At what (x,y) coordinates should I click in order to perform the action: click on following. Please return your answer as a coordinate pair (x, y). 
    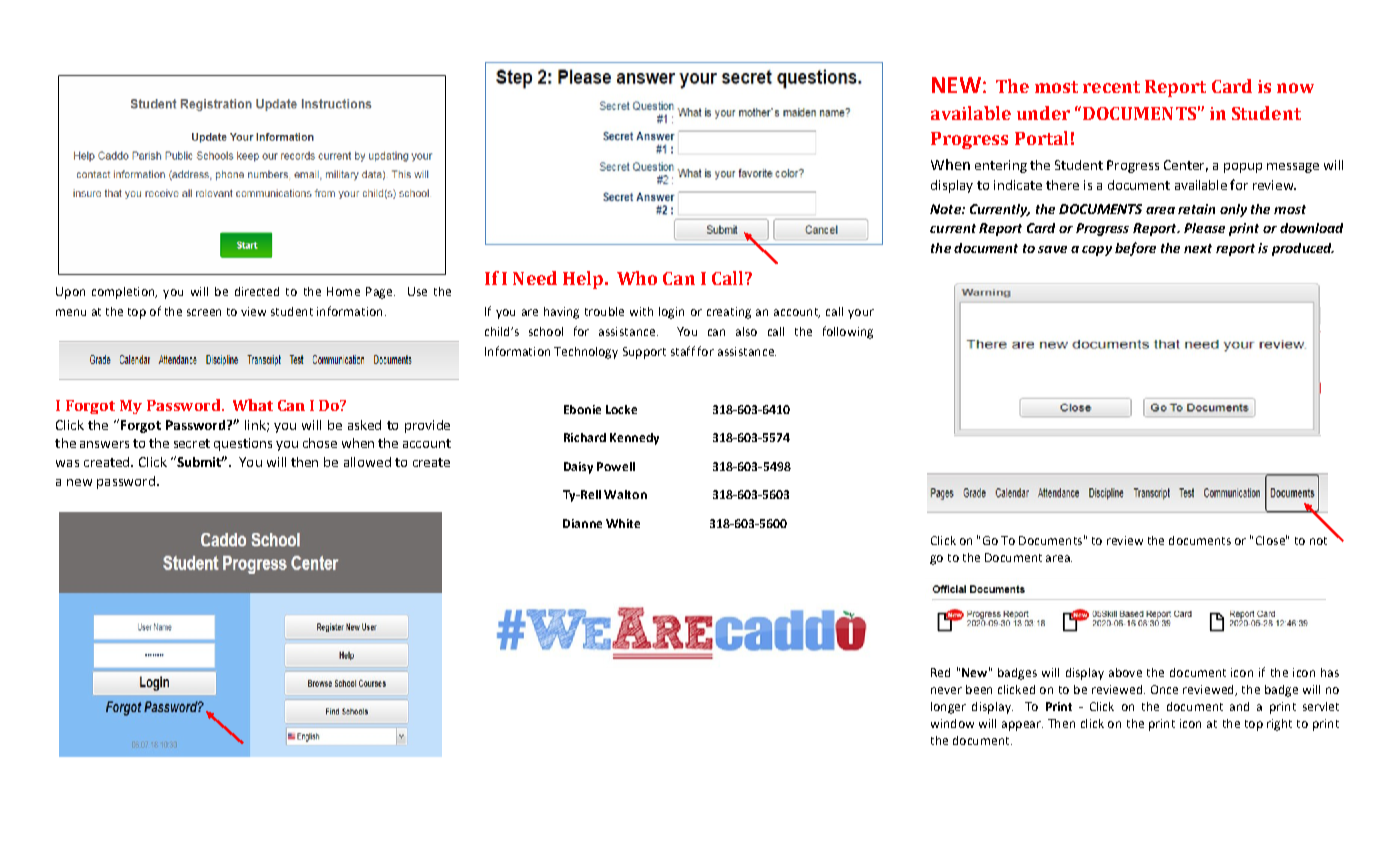
    Looking at the image, I should click on (848, 332).
